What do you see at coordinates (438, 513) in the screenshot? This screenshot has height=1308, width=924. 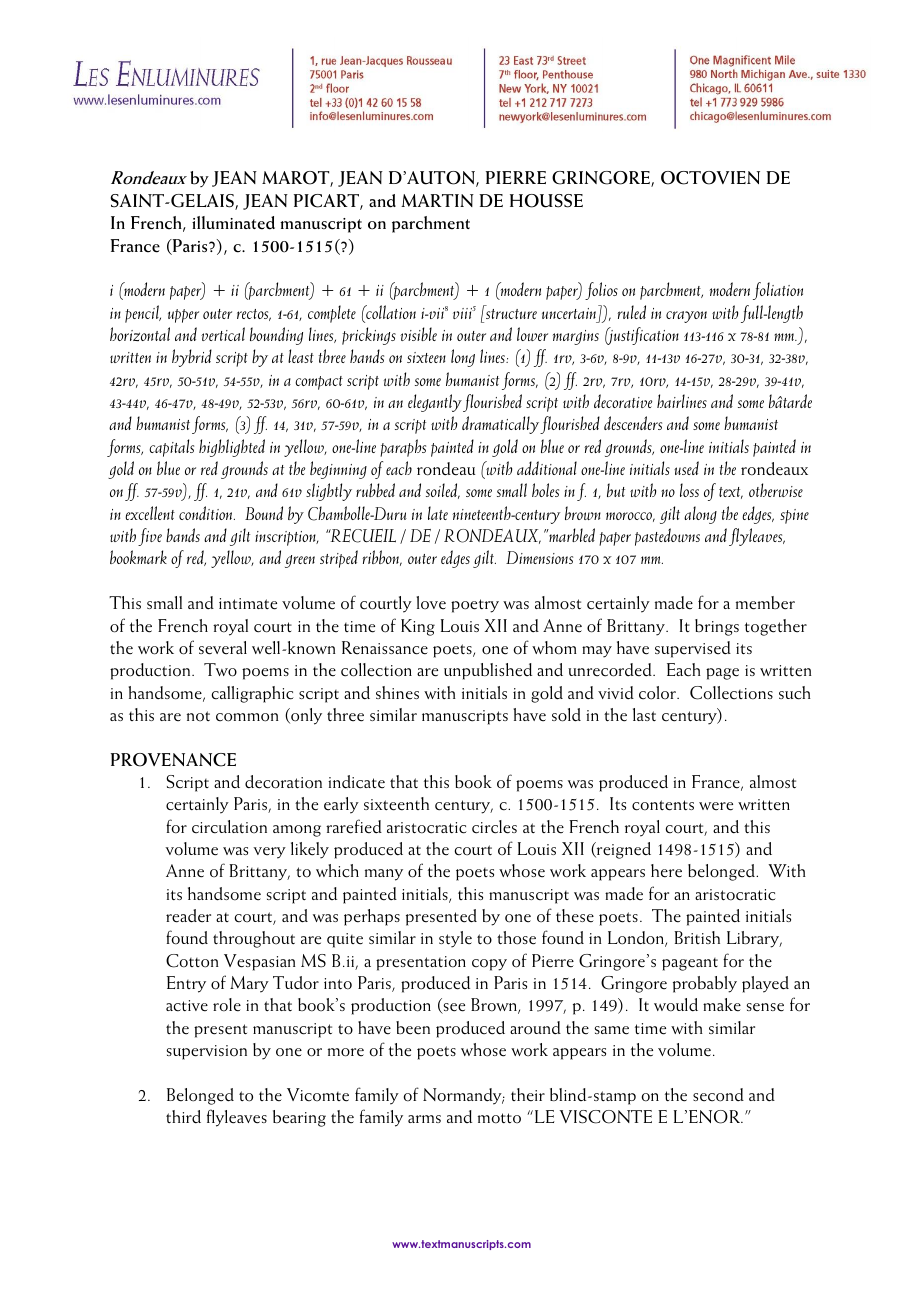 I see `late` at bounding box center [438, 513].
